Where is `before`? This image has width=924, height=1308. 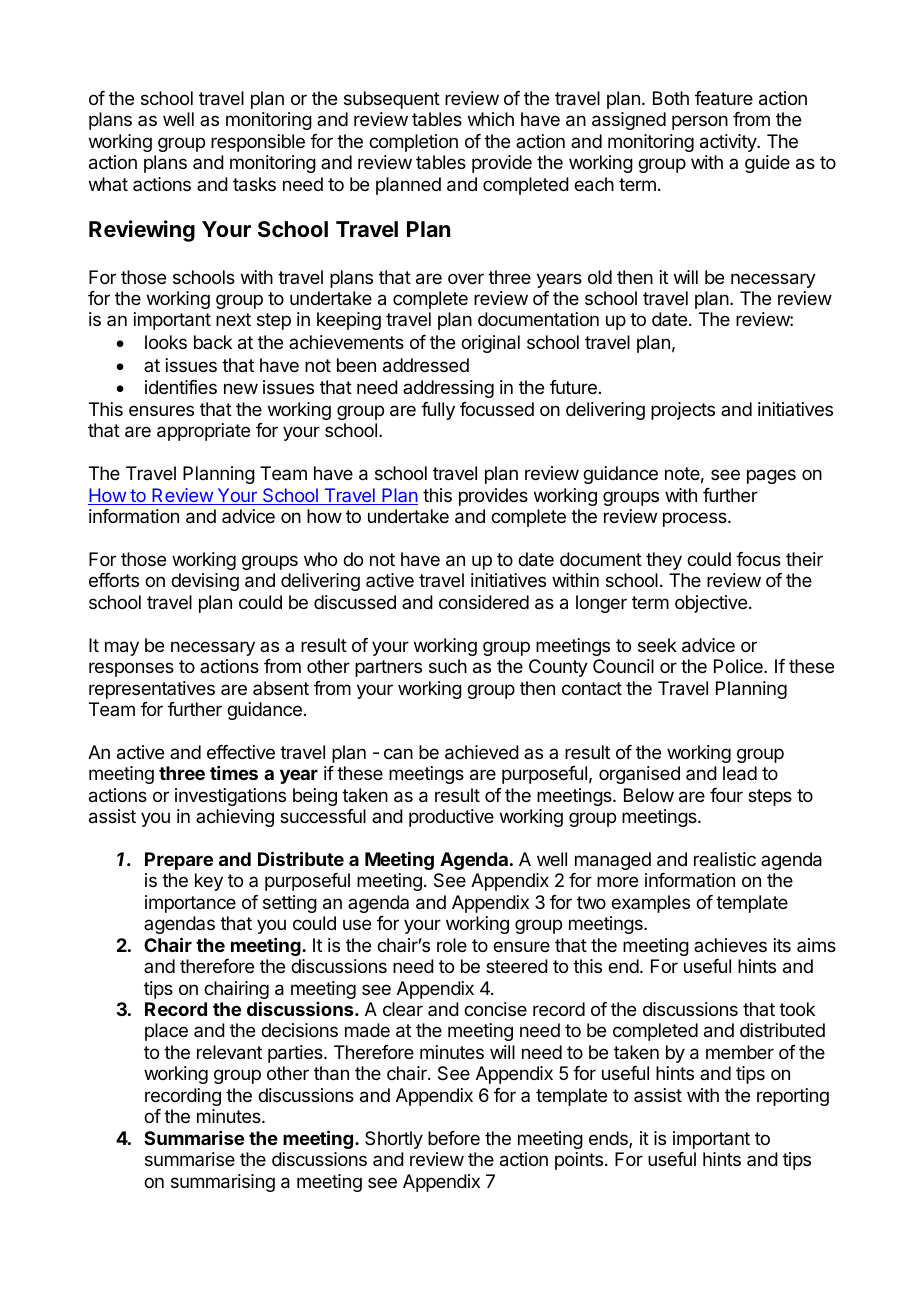
before is located at coordinates (454, 1138).
